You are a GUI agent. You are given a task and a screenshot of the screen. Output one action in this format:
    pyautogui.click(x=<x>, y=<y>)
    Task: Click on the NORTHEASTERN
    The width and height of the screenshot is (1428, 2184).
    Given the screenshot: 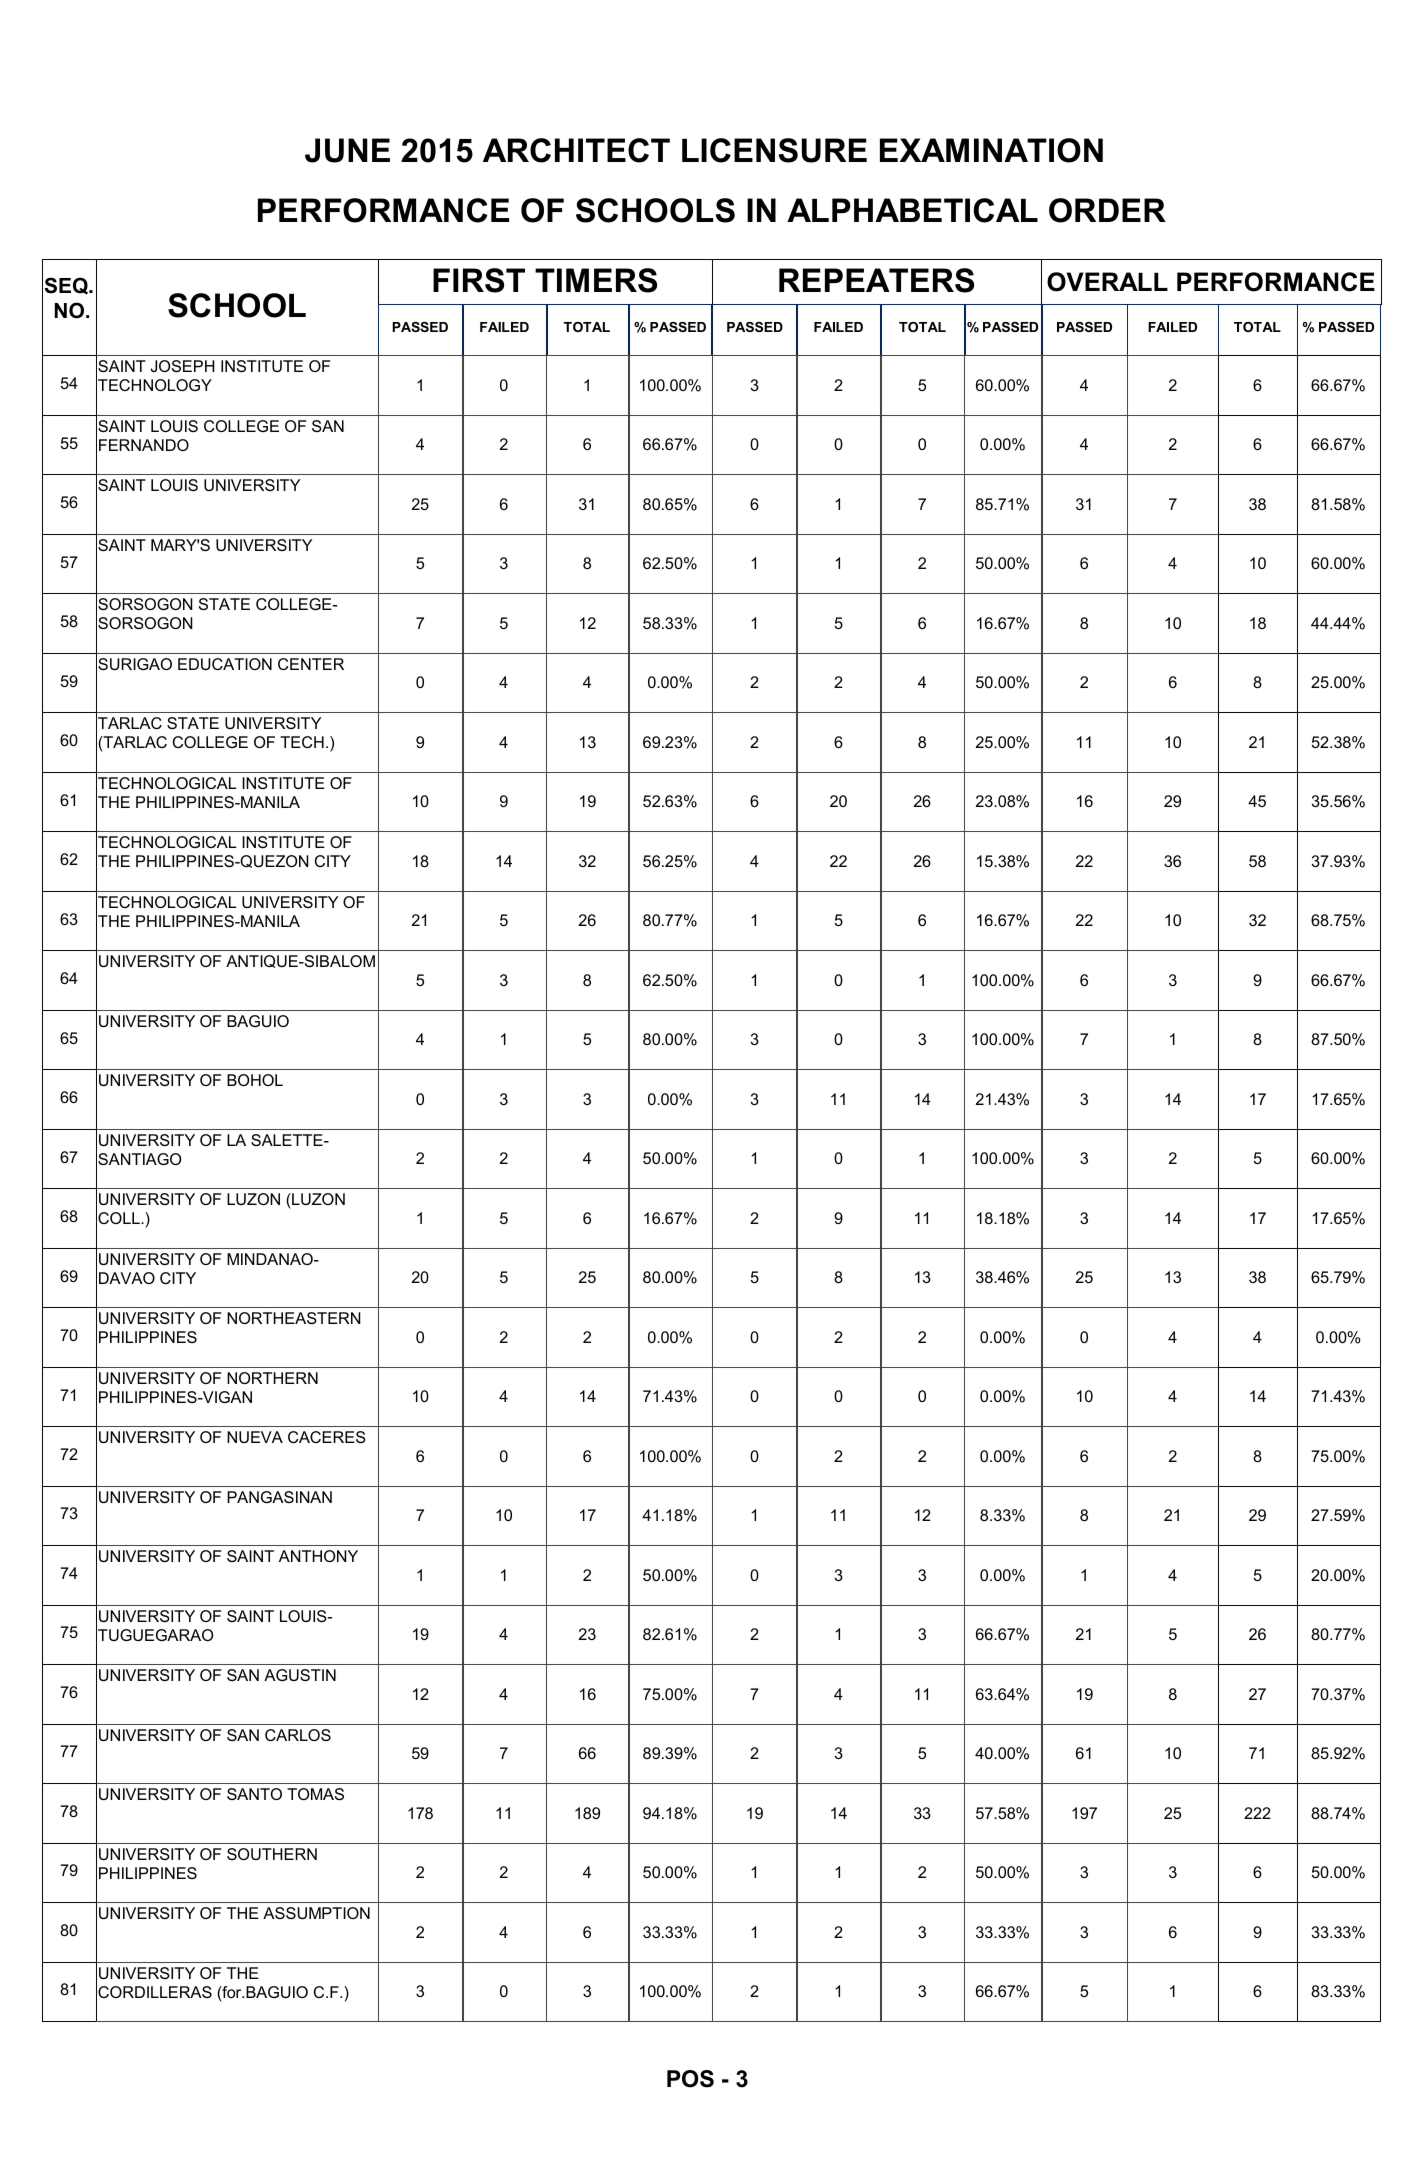 What is the action you would take?
    pyautogui.click(x=294, y=1318)
